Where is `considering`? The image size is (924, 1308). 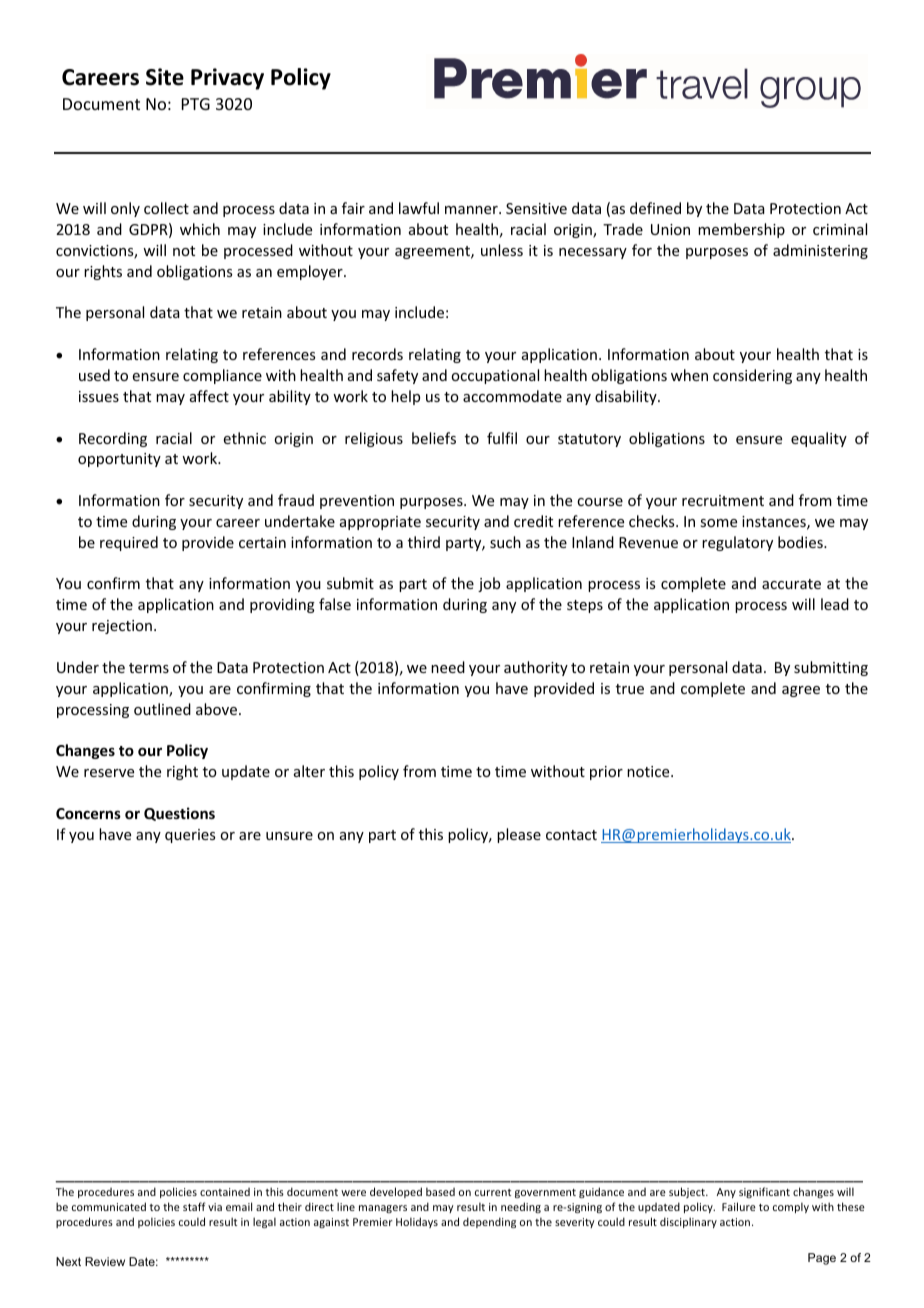
considering is located at coordinates (752, 376).
